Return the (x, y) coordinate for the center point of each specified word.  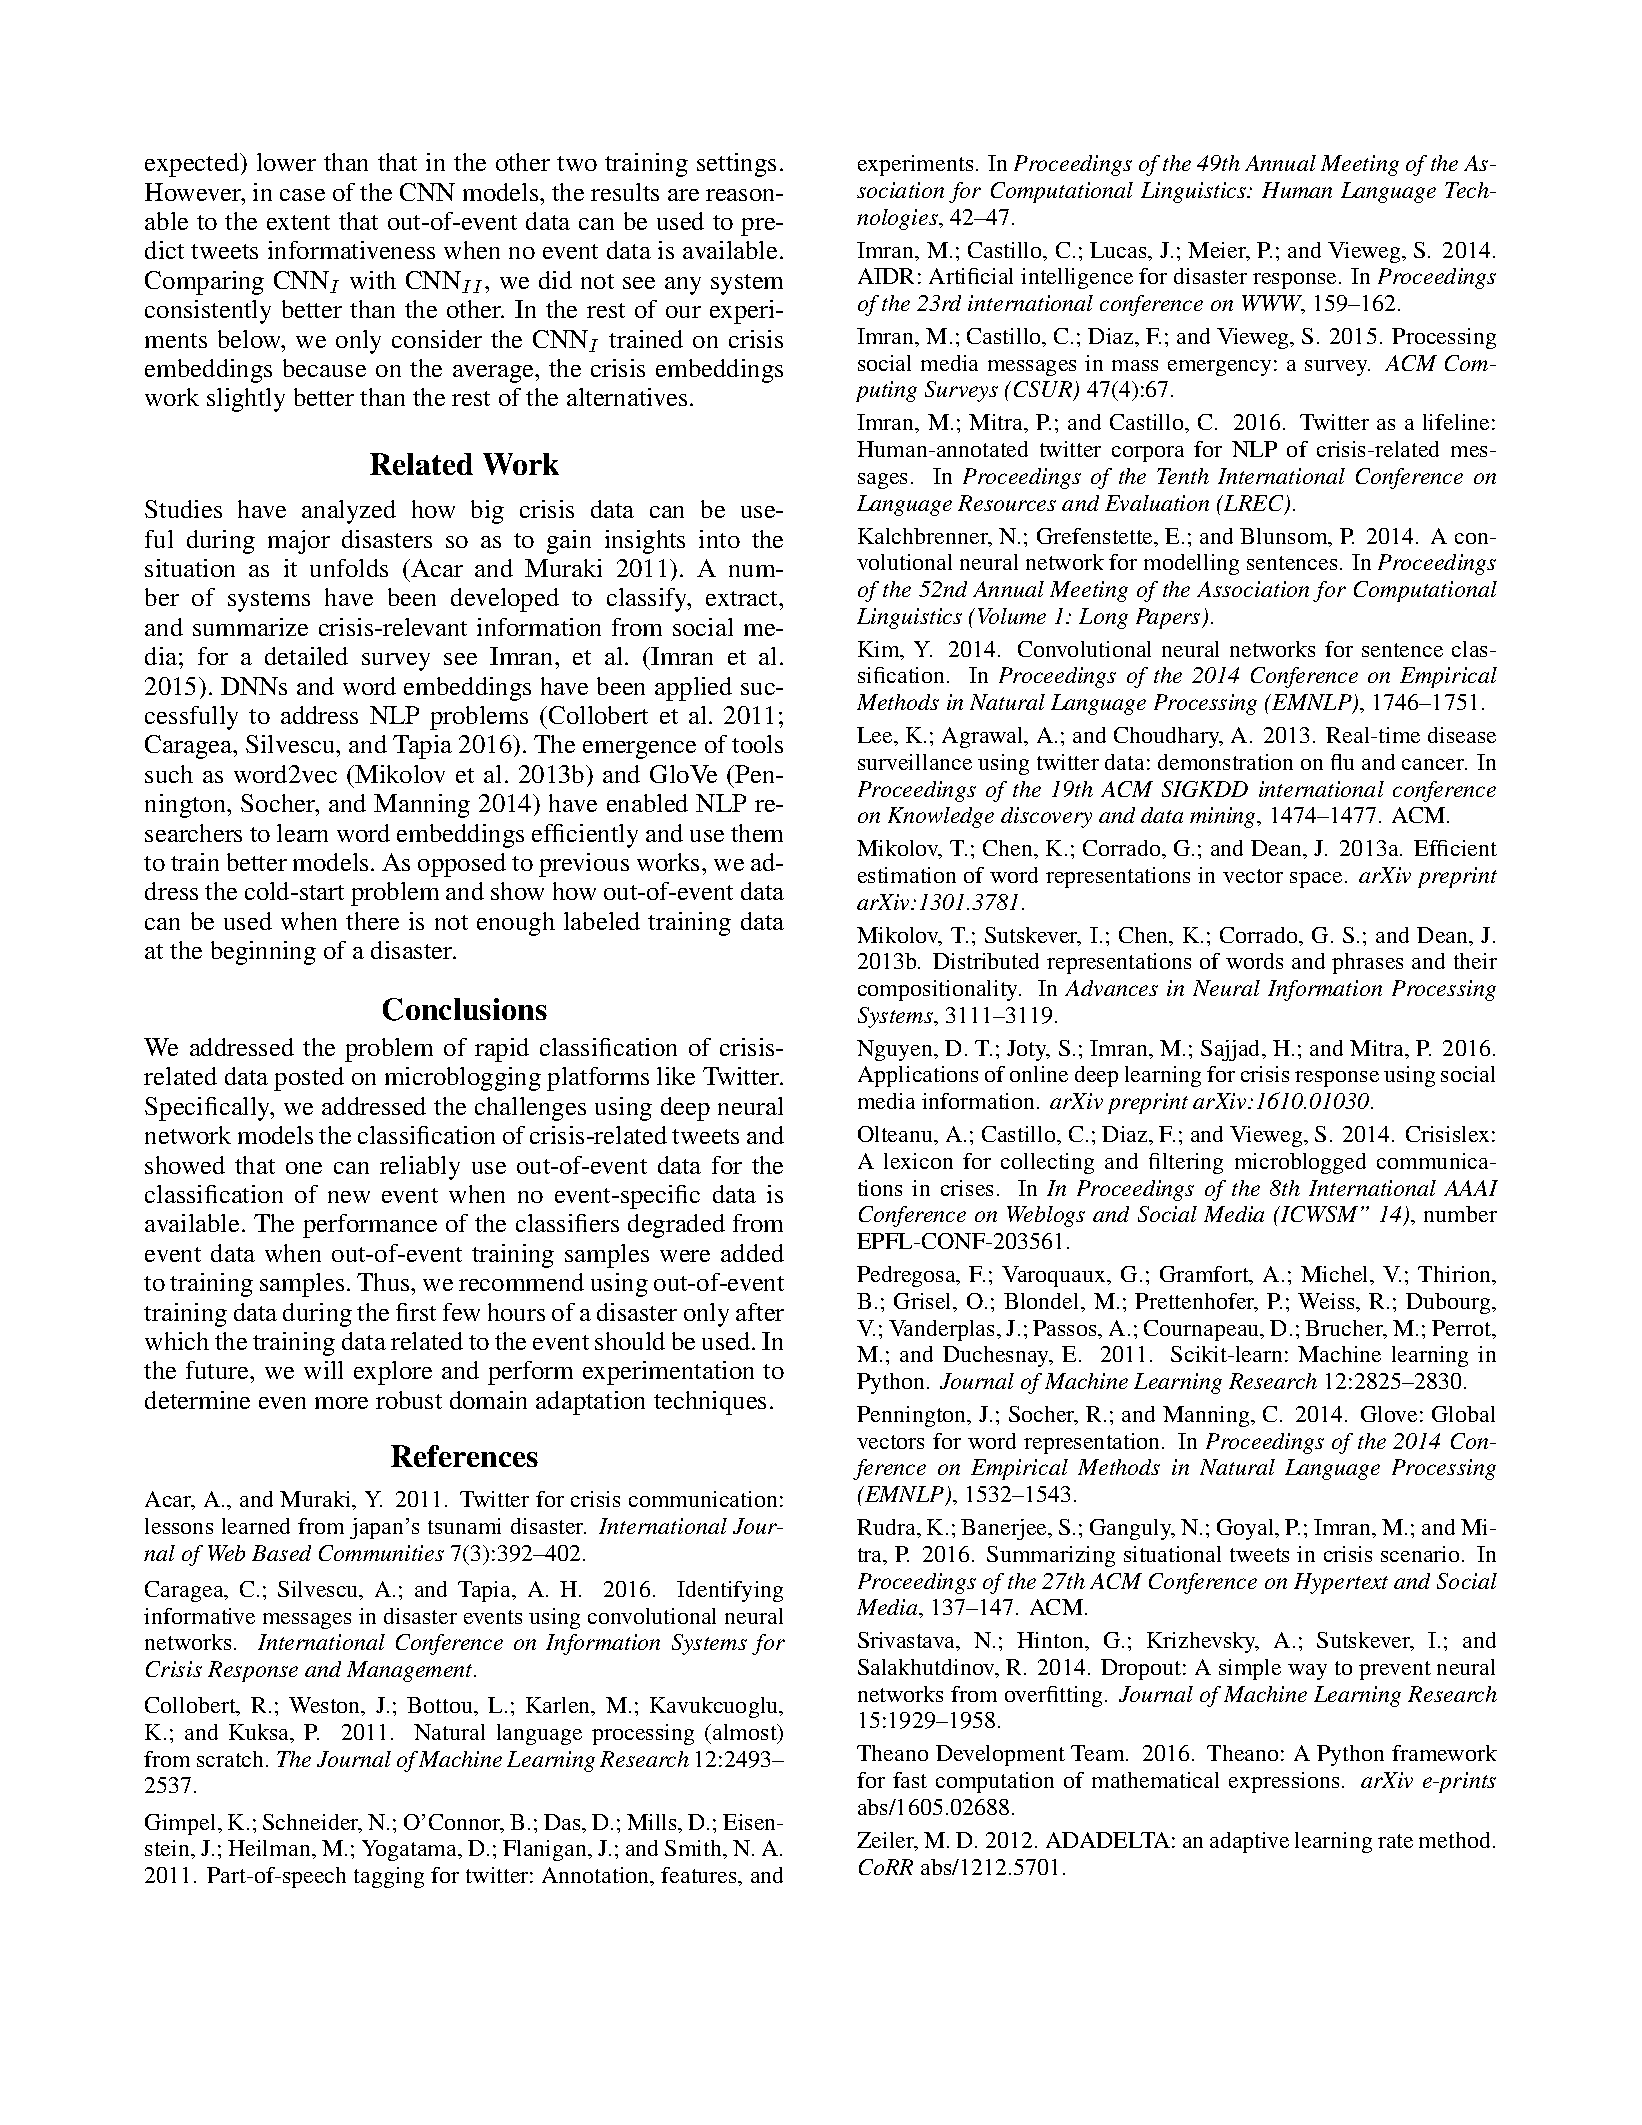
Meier (1218, 251)
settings (736, 165)
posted (309, 1079)
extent (298, 222)
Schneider (312, 1823)
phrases (1367, 963)
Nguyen (896, 1050)
